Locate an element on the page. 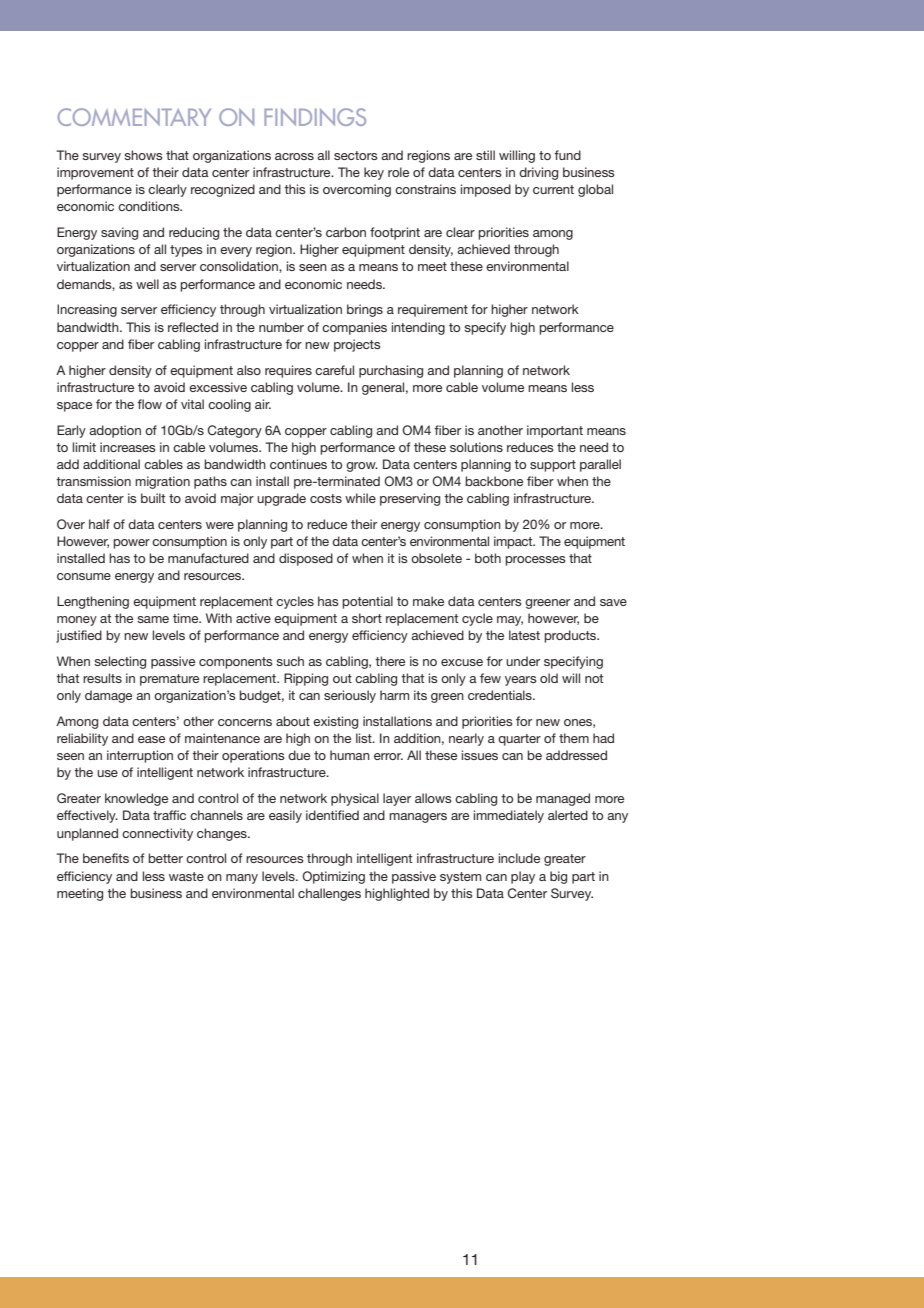 The height and width of the page is (1308, 924). fund is located at coordinates (567, 155).
